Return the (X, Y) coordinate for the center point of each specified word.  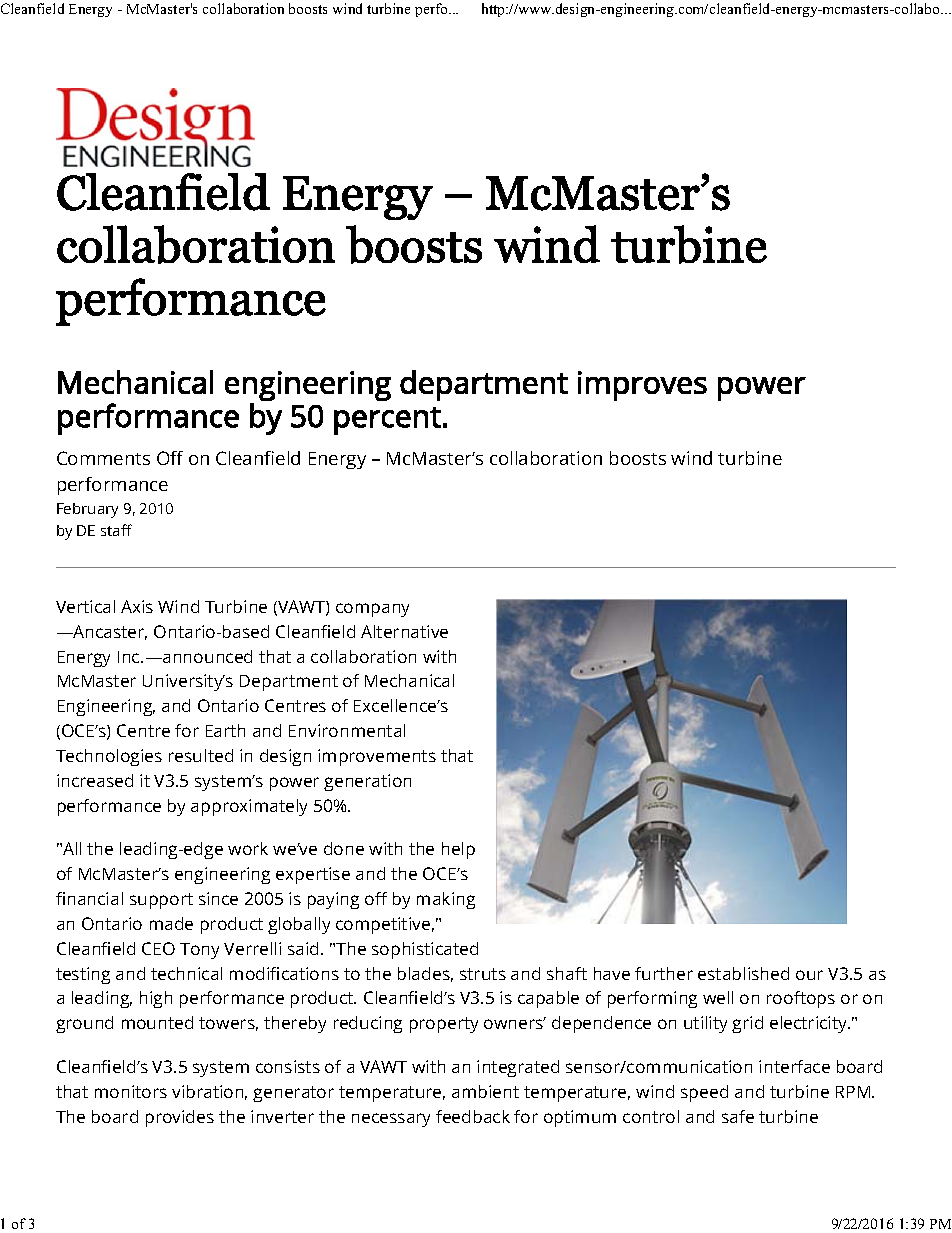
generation (367, 782)
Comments (103, 458)
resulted (201, 755)
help (458, 850)
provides (180, 1118)
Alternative (404, 631)
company (372, 610)
